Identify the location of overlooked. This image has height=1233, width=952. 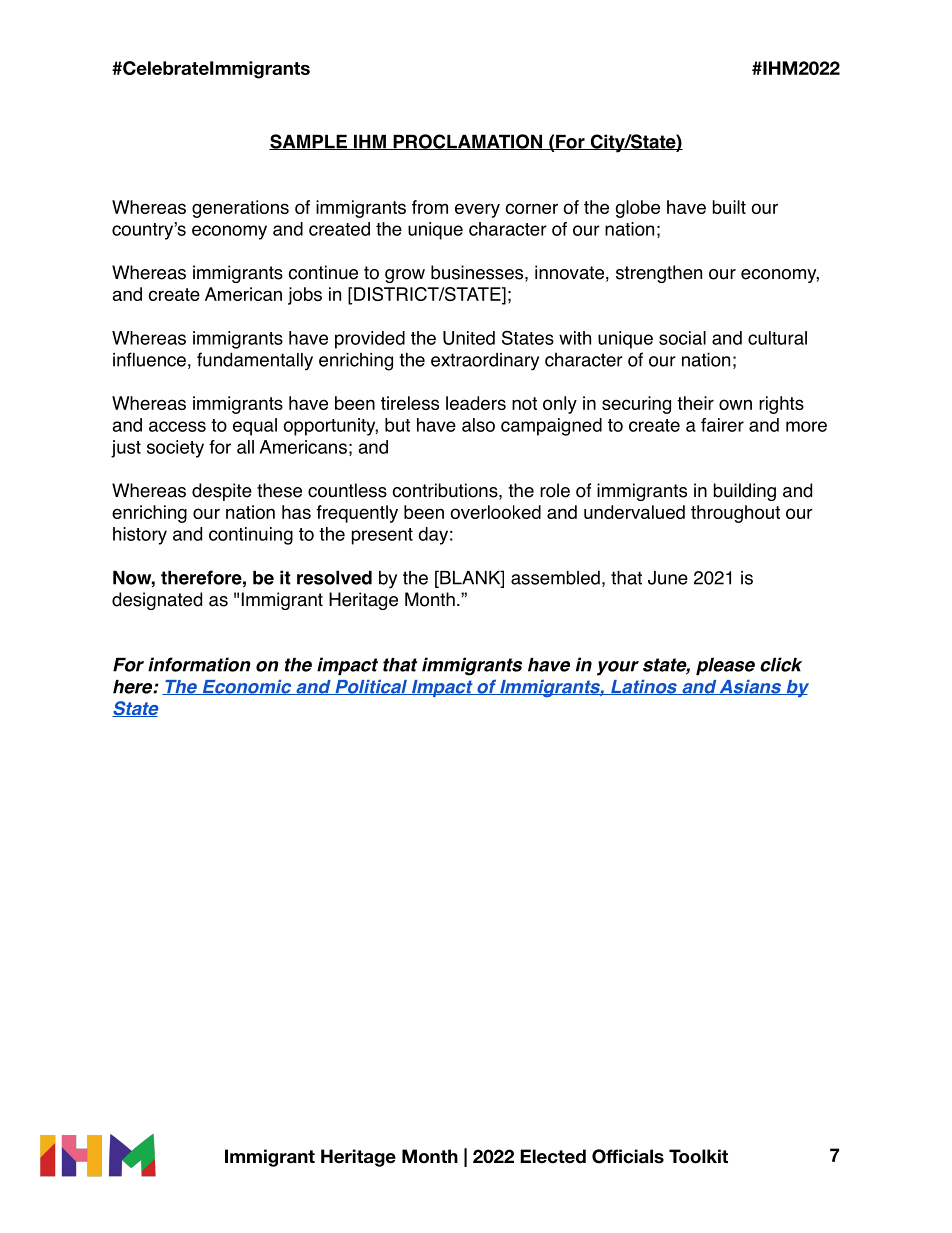
(496, 512).
